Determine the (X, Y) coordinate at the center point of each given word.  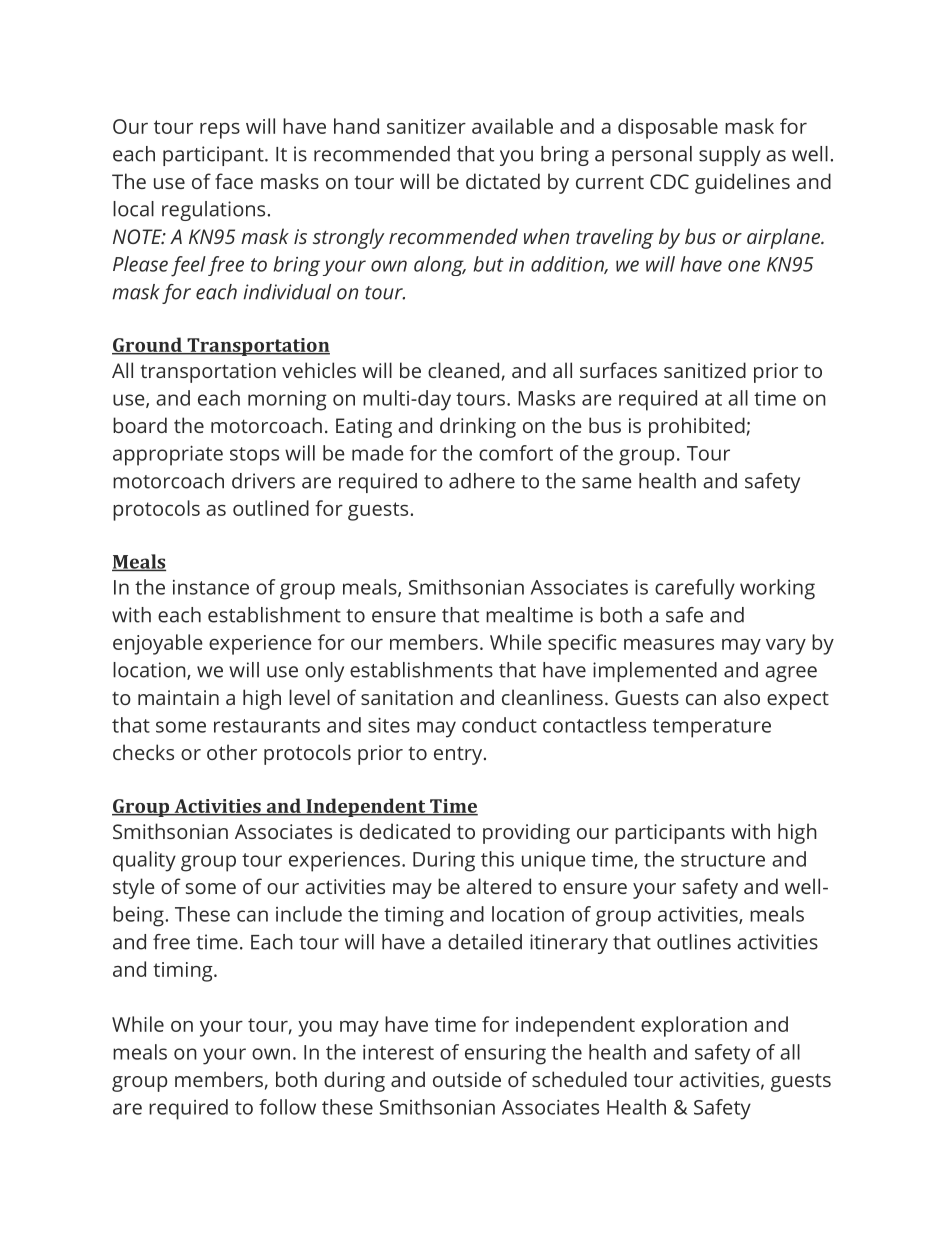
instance (211, 587)
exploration (694, 1026)
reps (220, 131)
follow (287, 1107)
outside (467, 1079)
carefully (695, 589)
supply (730, 156)
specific (582, 644)
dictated (503, 181)
